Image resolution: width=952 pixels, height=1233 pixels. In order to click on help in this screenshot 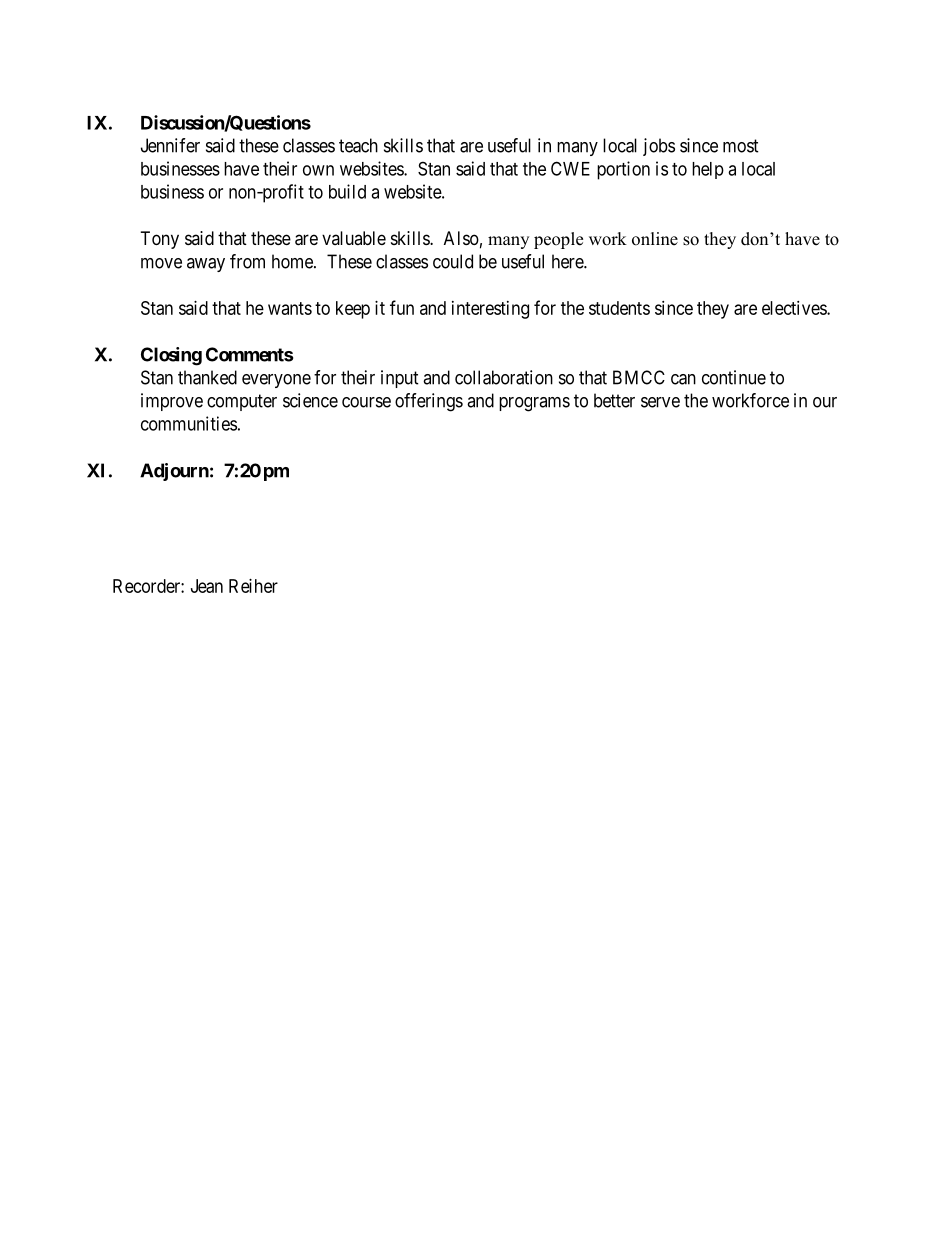, I will do `click(708, 170)`.
